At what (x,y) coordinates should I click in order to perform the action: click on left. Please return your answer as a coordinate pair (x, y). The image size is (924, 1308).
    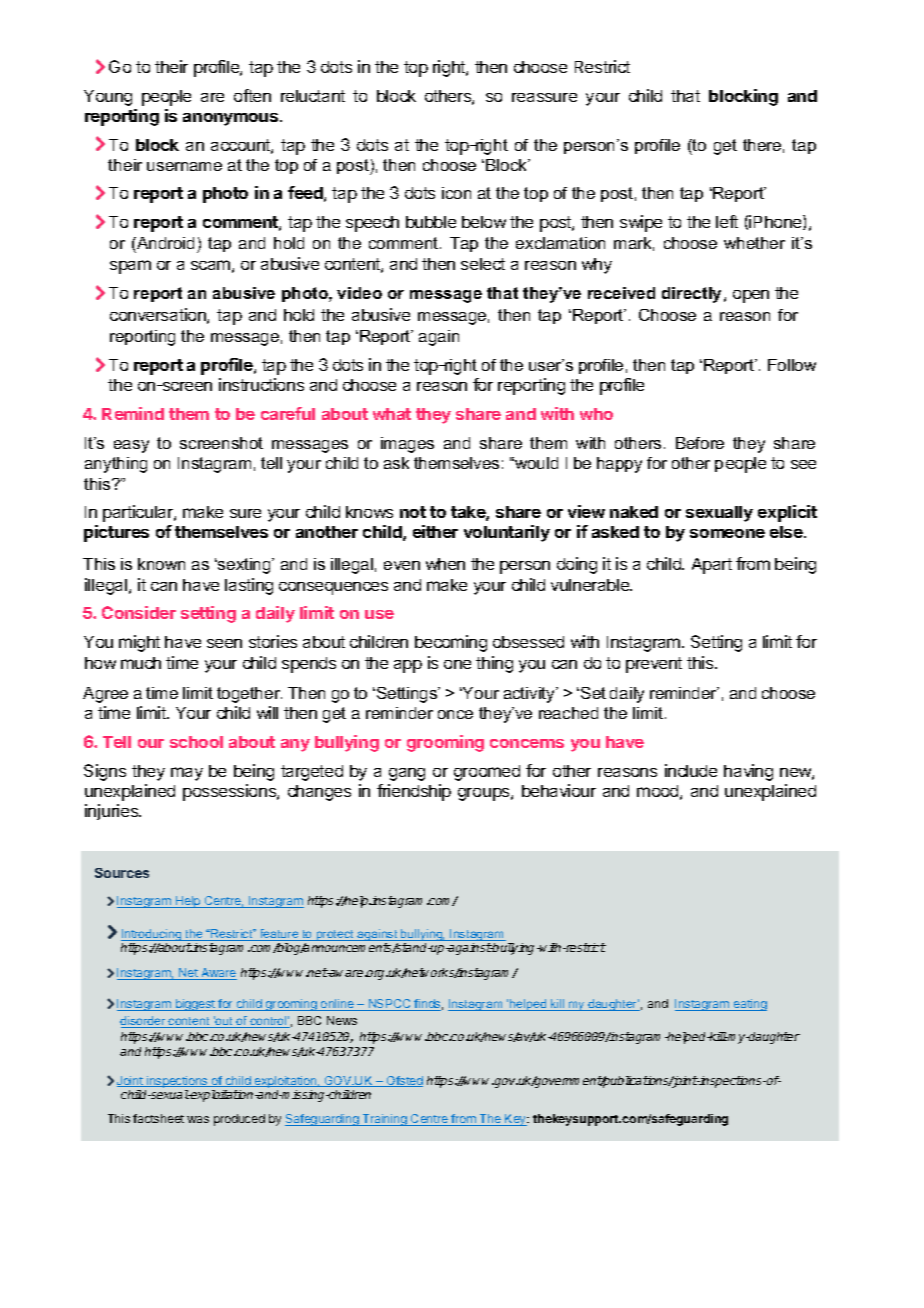
    Looking at the image, I should click on (727, 221).
